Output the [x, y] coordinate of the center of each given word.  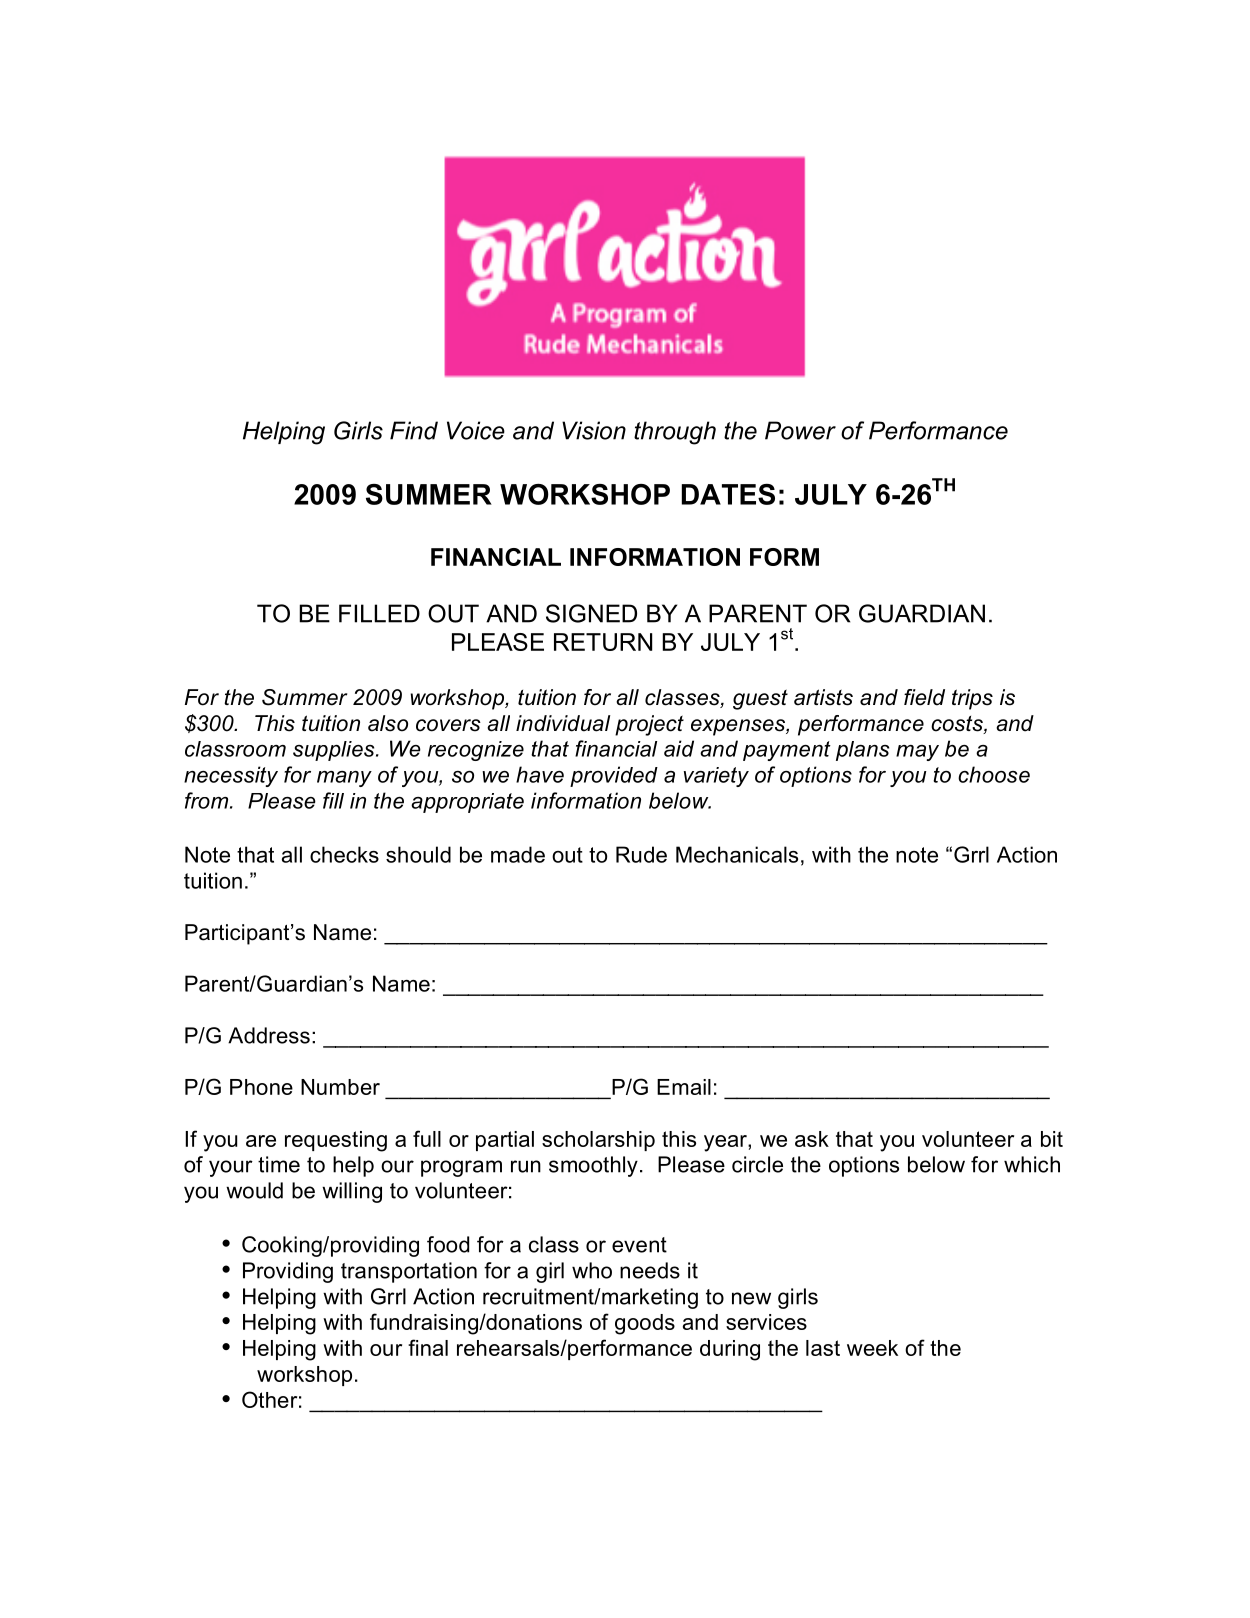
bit [1052, 1139]
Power [800, 430]
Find [414, 430]
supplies [335, 751]
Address [269, 1035]
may [917, 753]
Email [684, 1087]
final [428, 1347]
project [649, 725]
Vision [594, 430]
